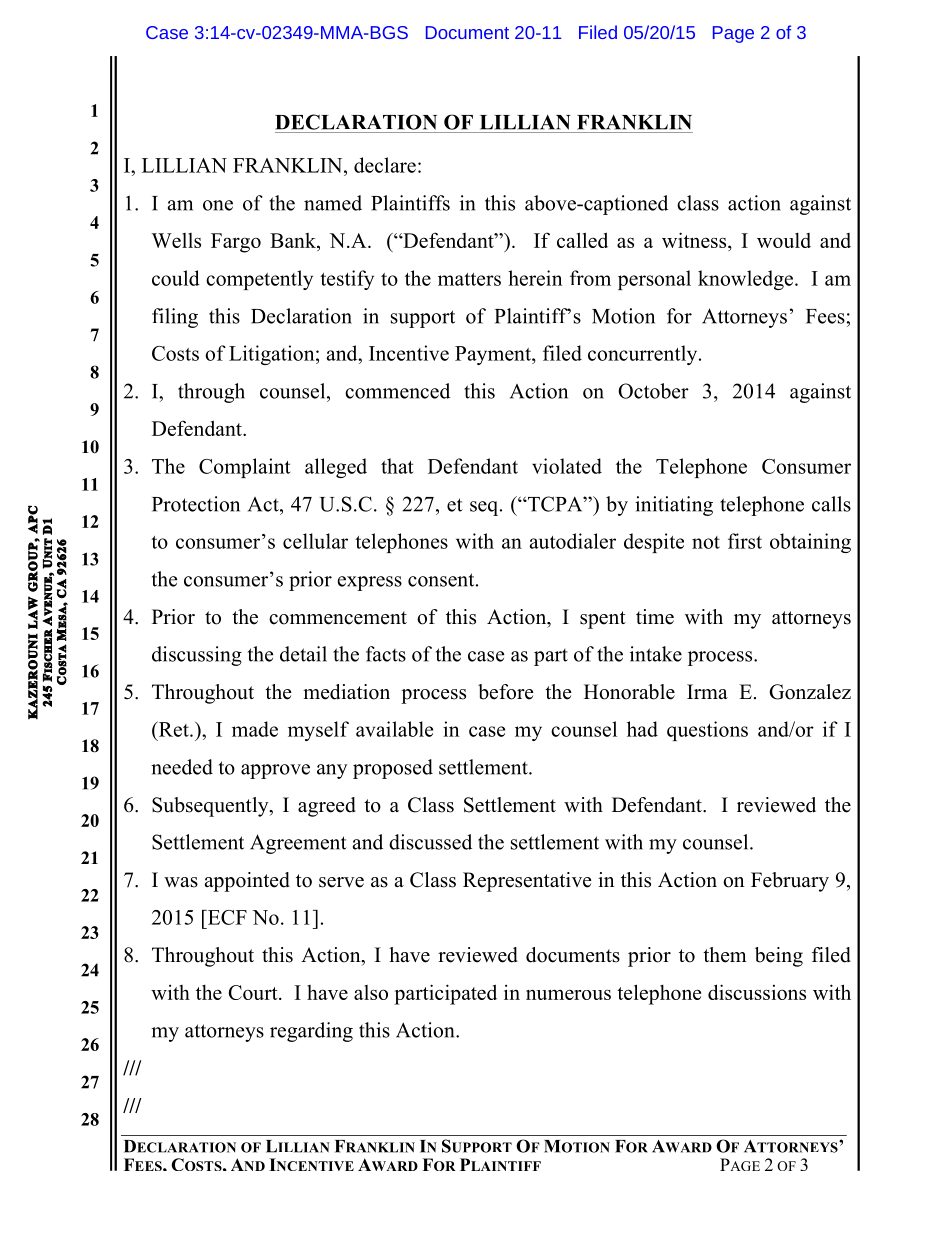 This screenshot has width=952, height=1233. What do you see at coordinates (568, 994) in the screenshot?
I see `numerous` at bounding box center [568, 994].
